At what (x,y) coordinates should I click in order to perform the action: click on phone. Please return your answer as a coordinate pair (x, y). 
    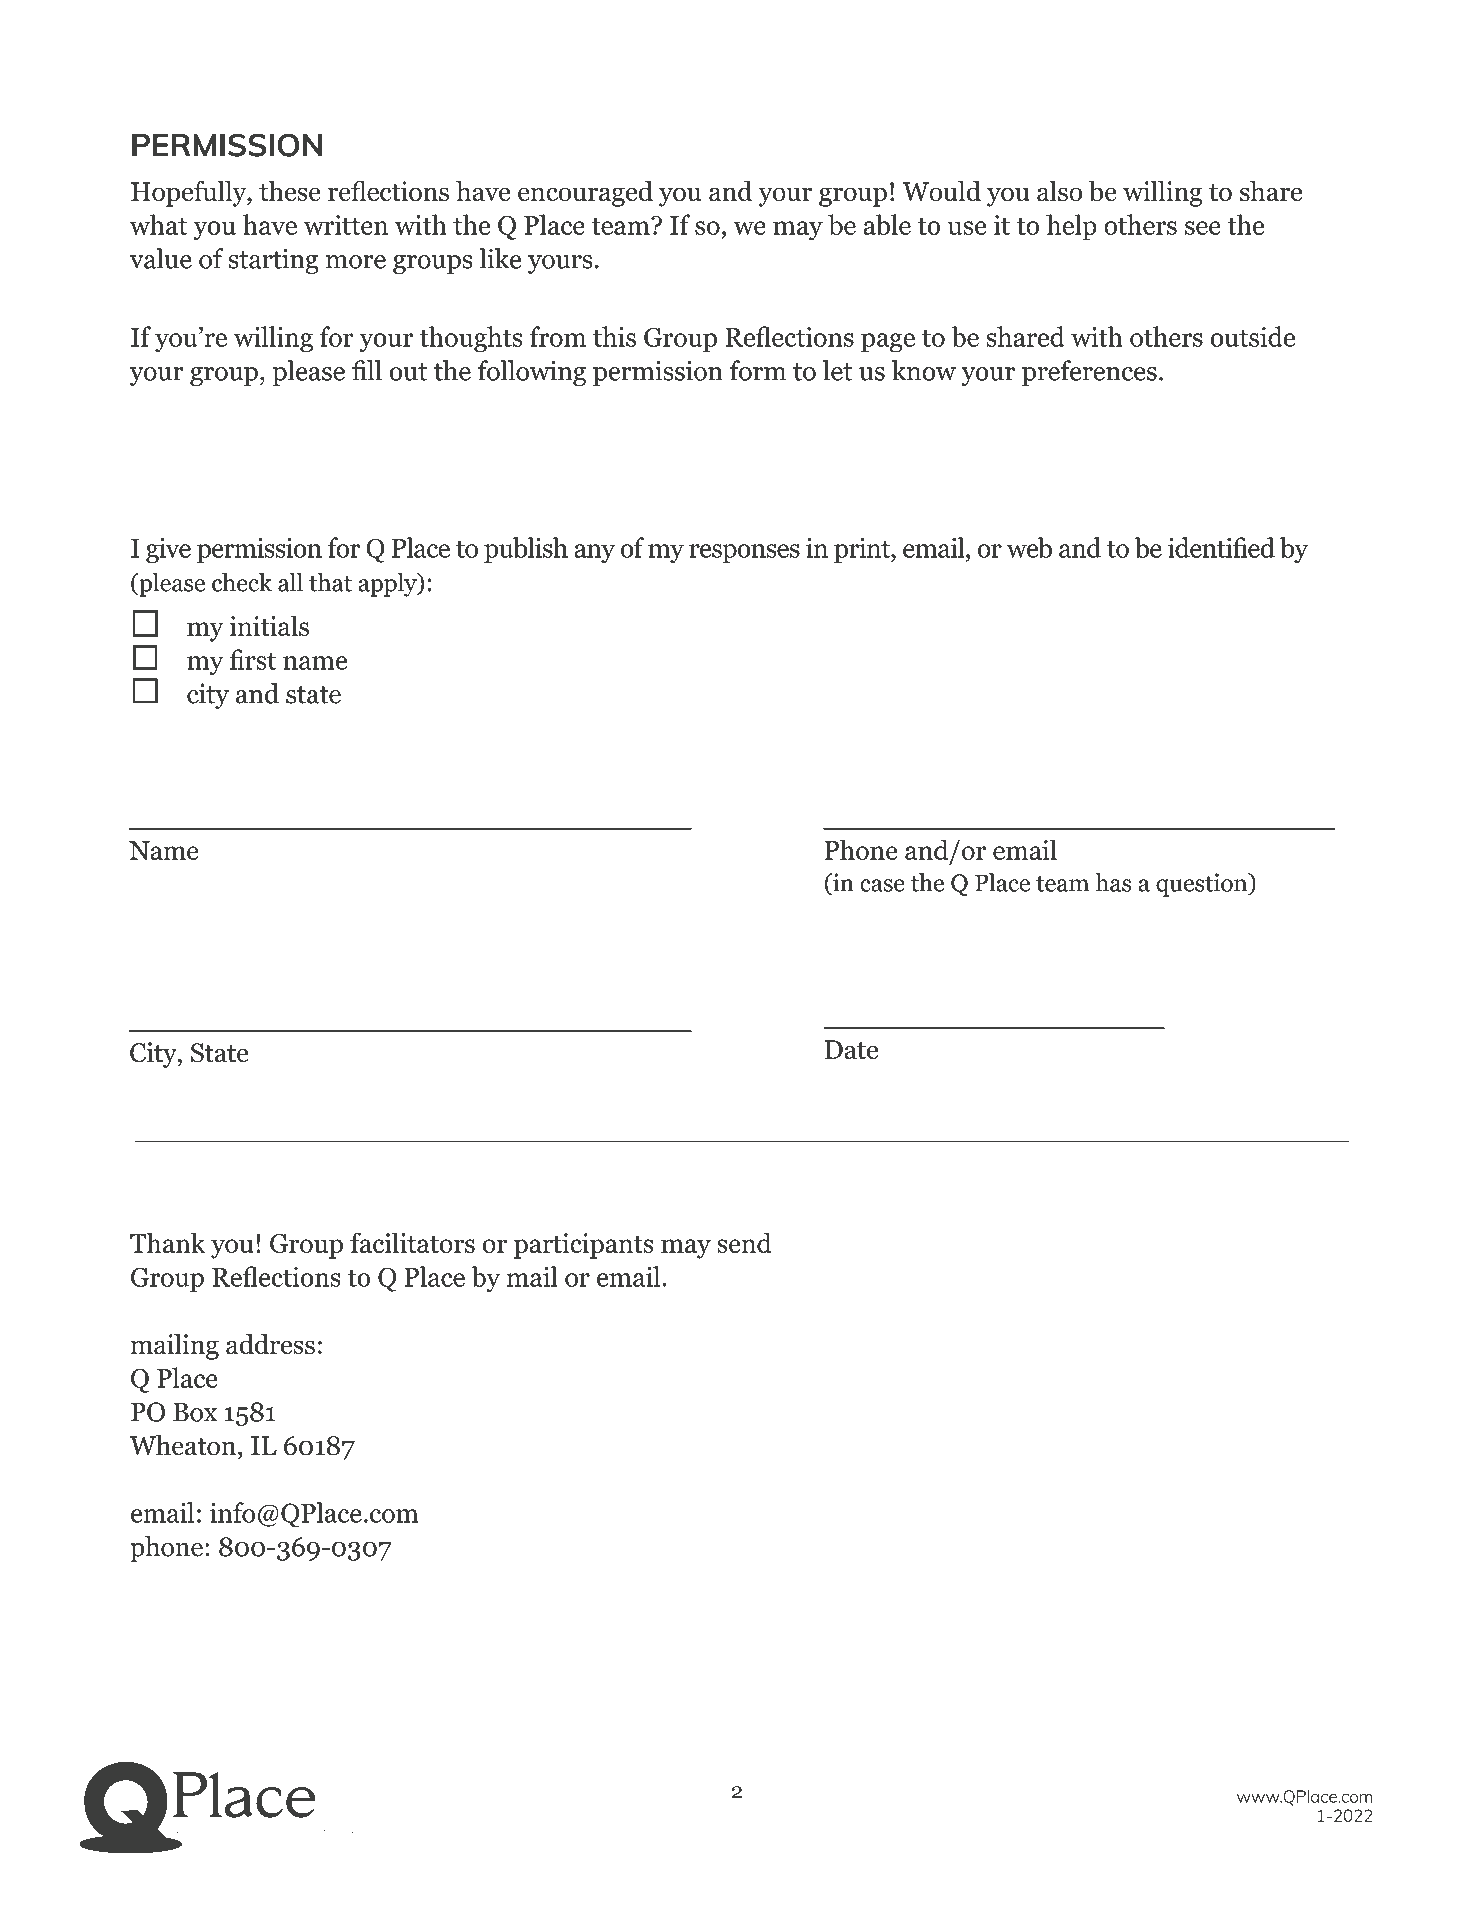
    Looking at the image, I should click on (166, 1549).
